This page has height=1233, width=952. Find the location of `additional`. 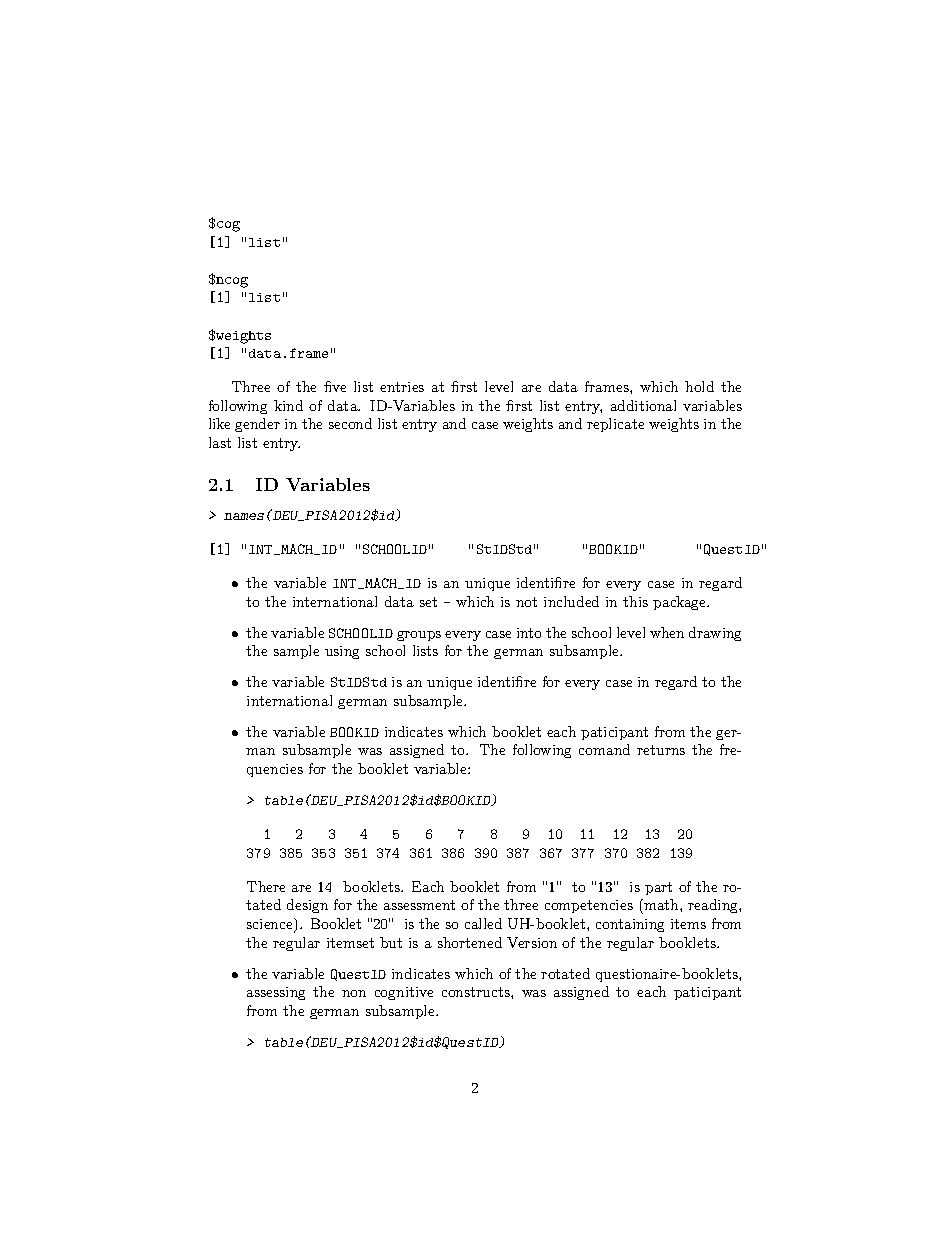

additional is located at coordinates (643, 405).
